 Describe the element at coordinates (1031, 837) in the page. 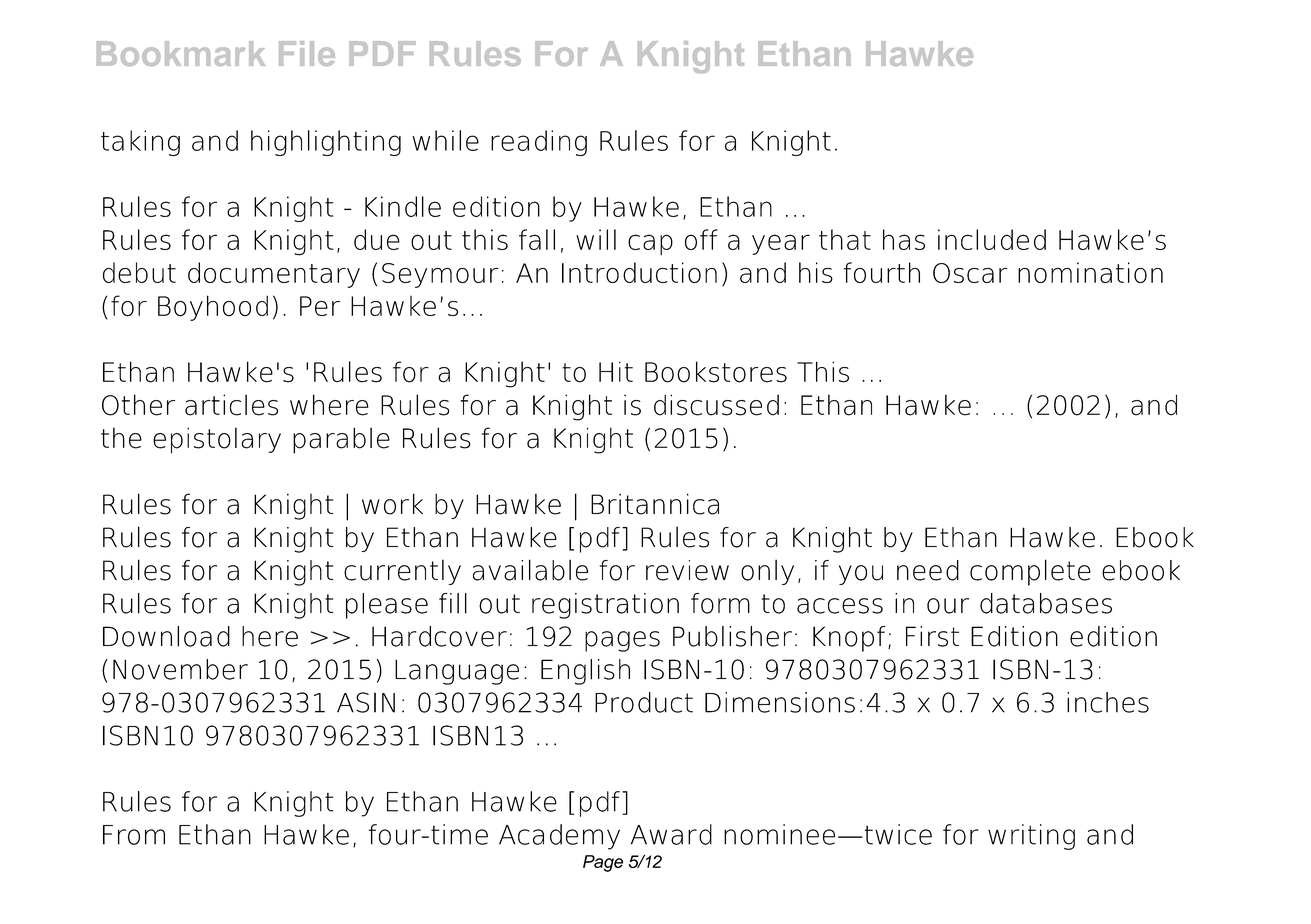

I see `writing` at that location.
